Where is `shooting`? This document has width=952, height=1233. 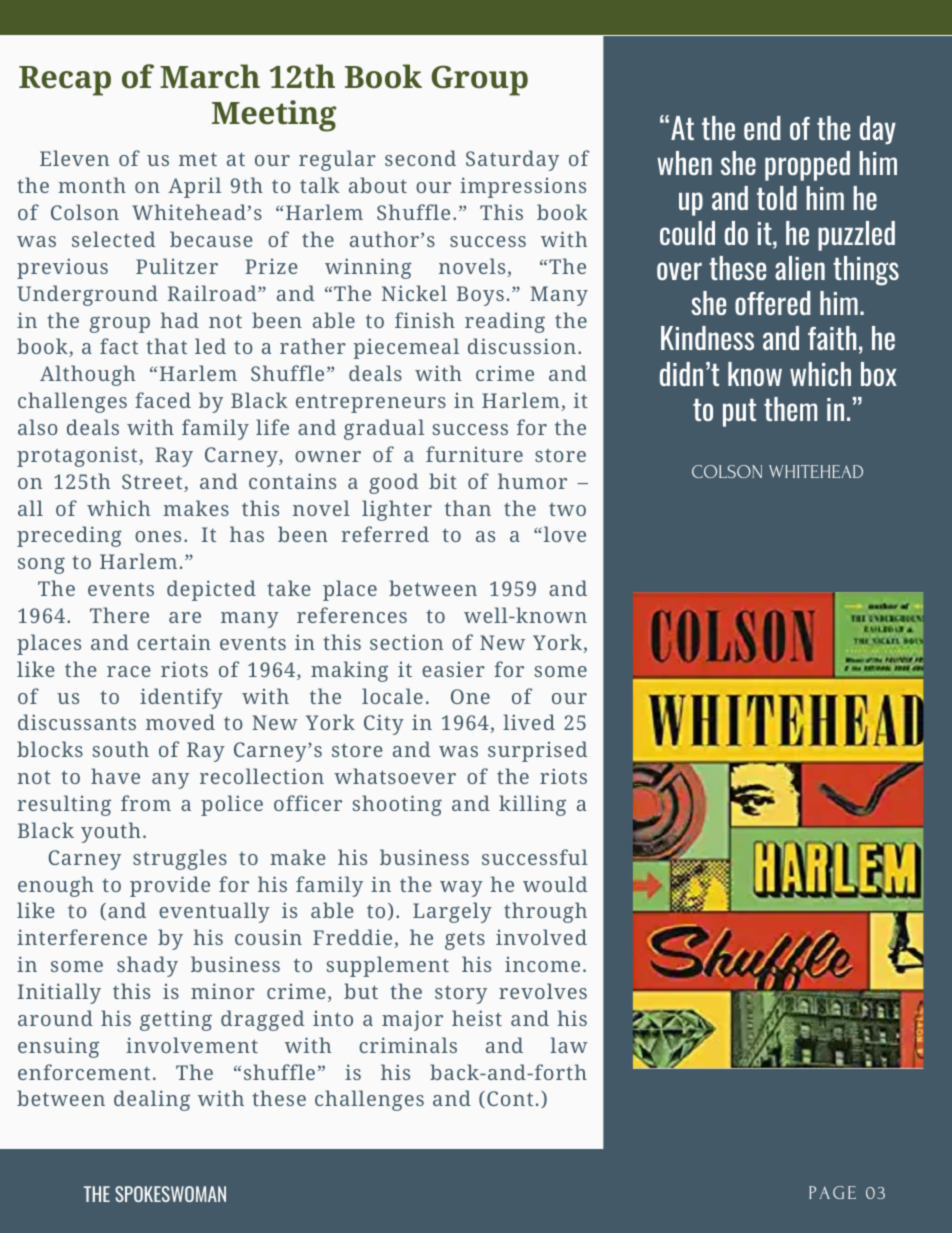
shooting is located at coordinates (397, 805).
